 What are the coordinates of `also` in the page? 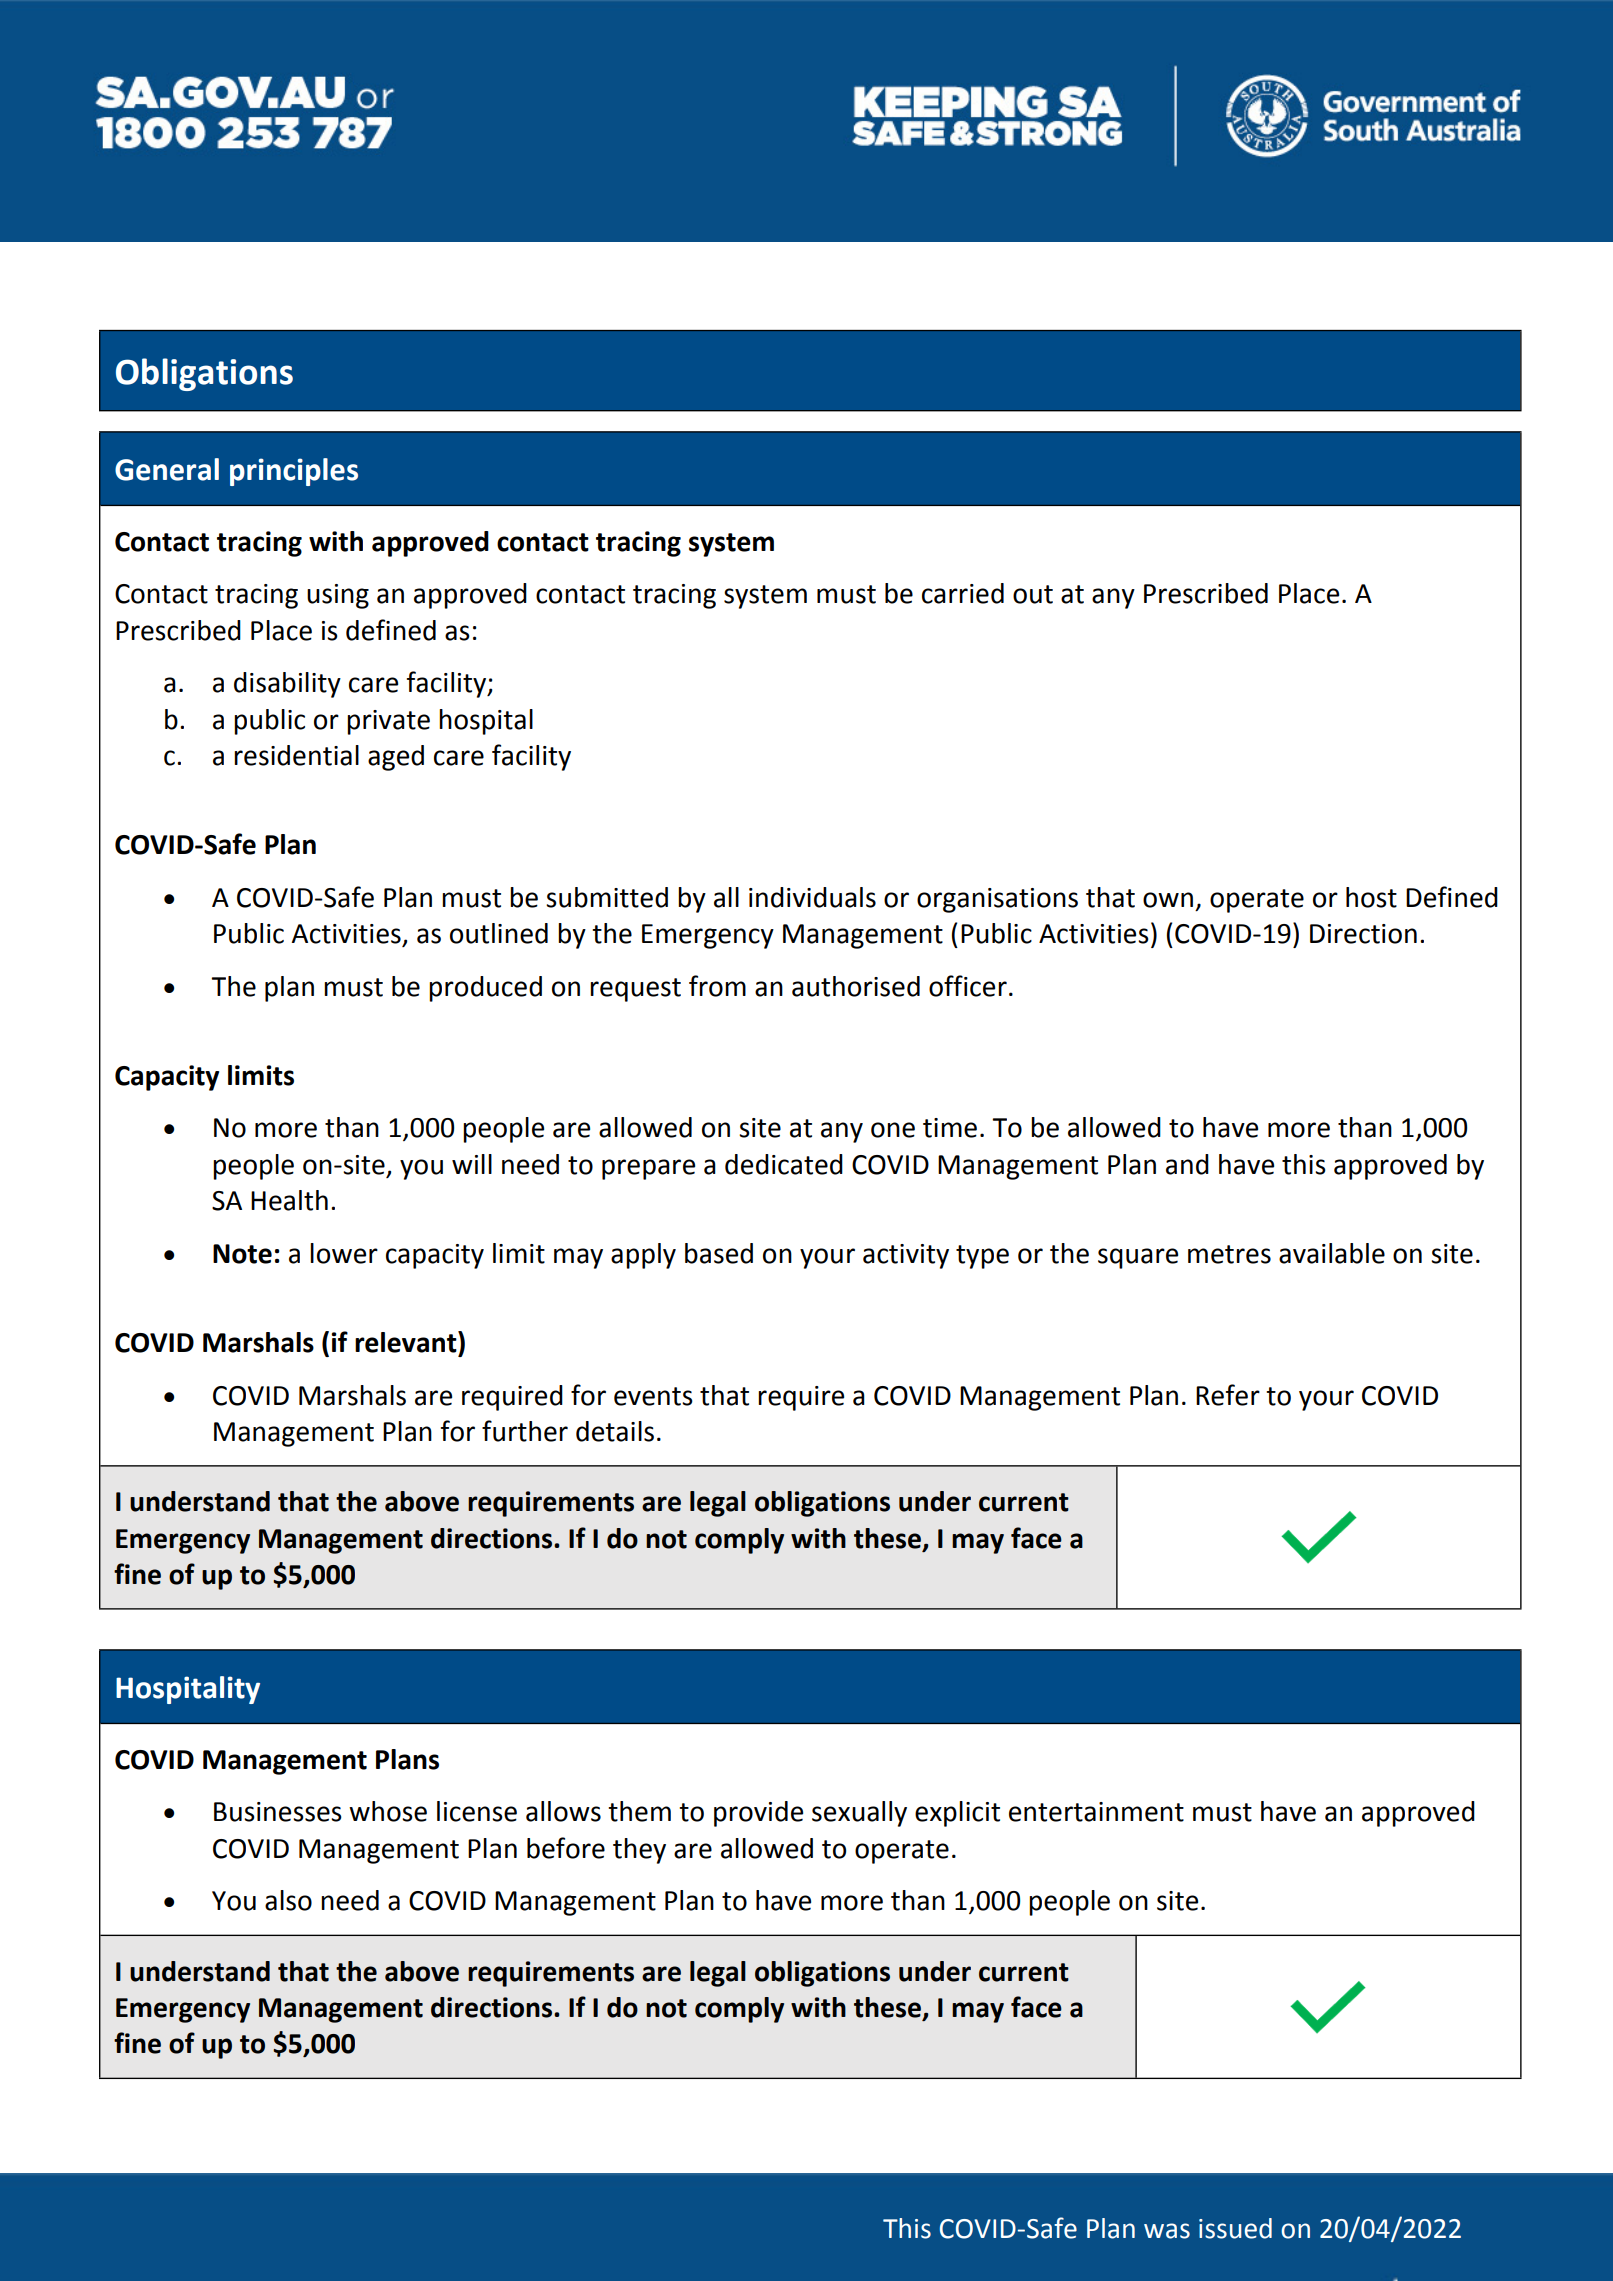 It's located at (288, 1900).
